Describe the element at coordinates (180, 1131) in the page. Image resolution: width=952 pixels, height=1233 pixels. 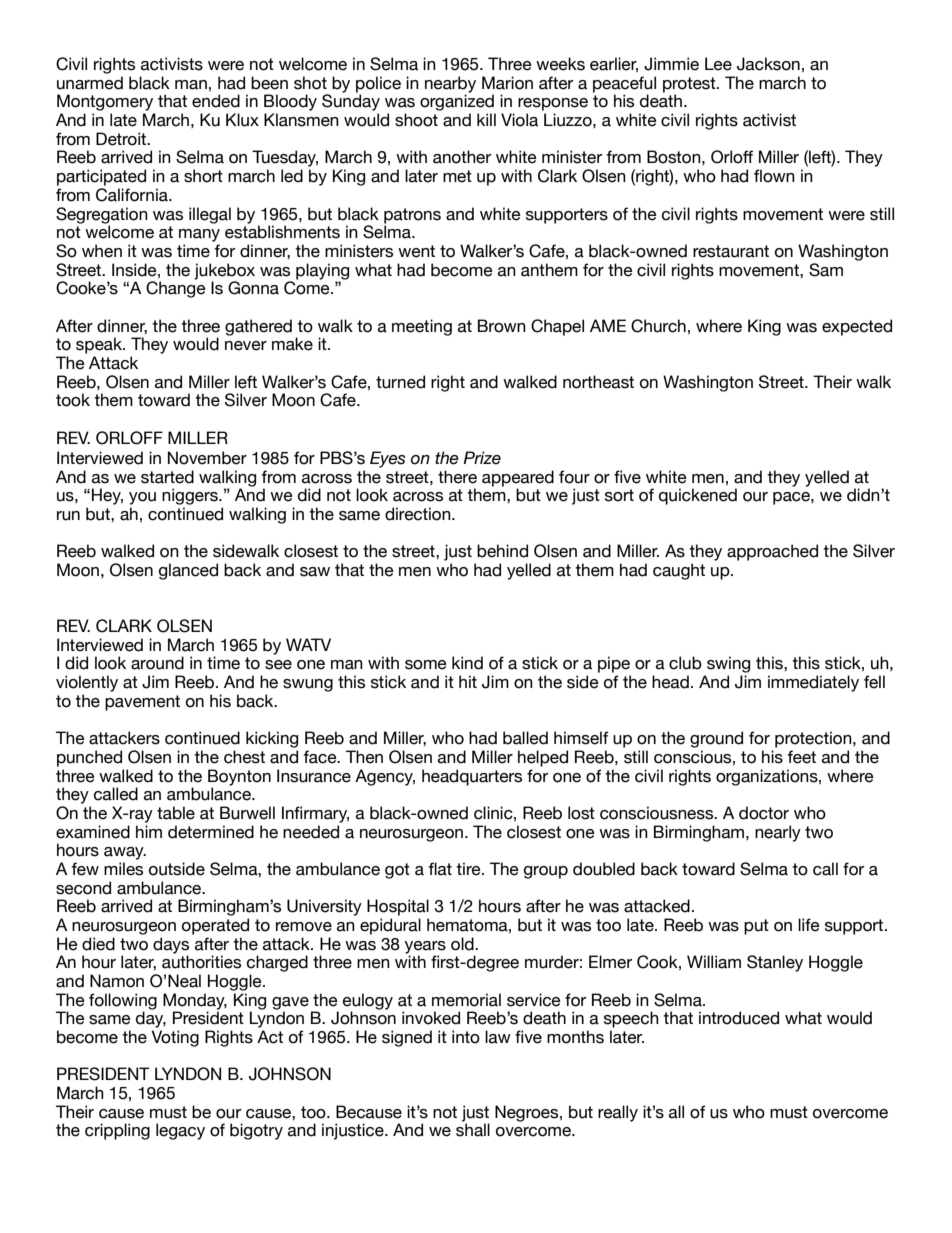
I see `legacy` at that location.
